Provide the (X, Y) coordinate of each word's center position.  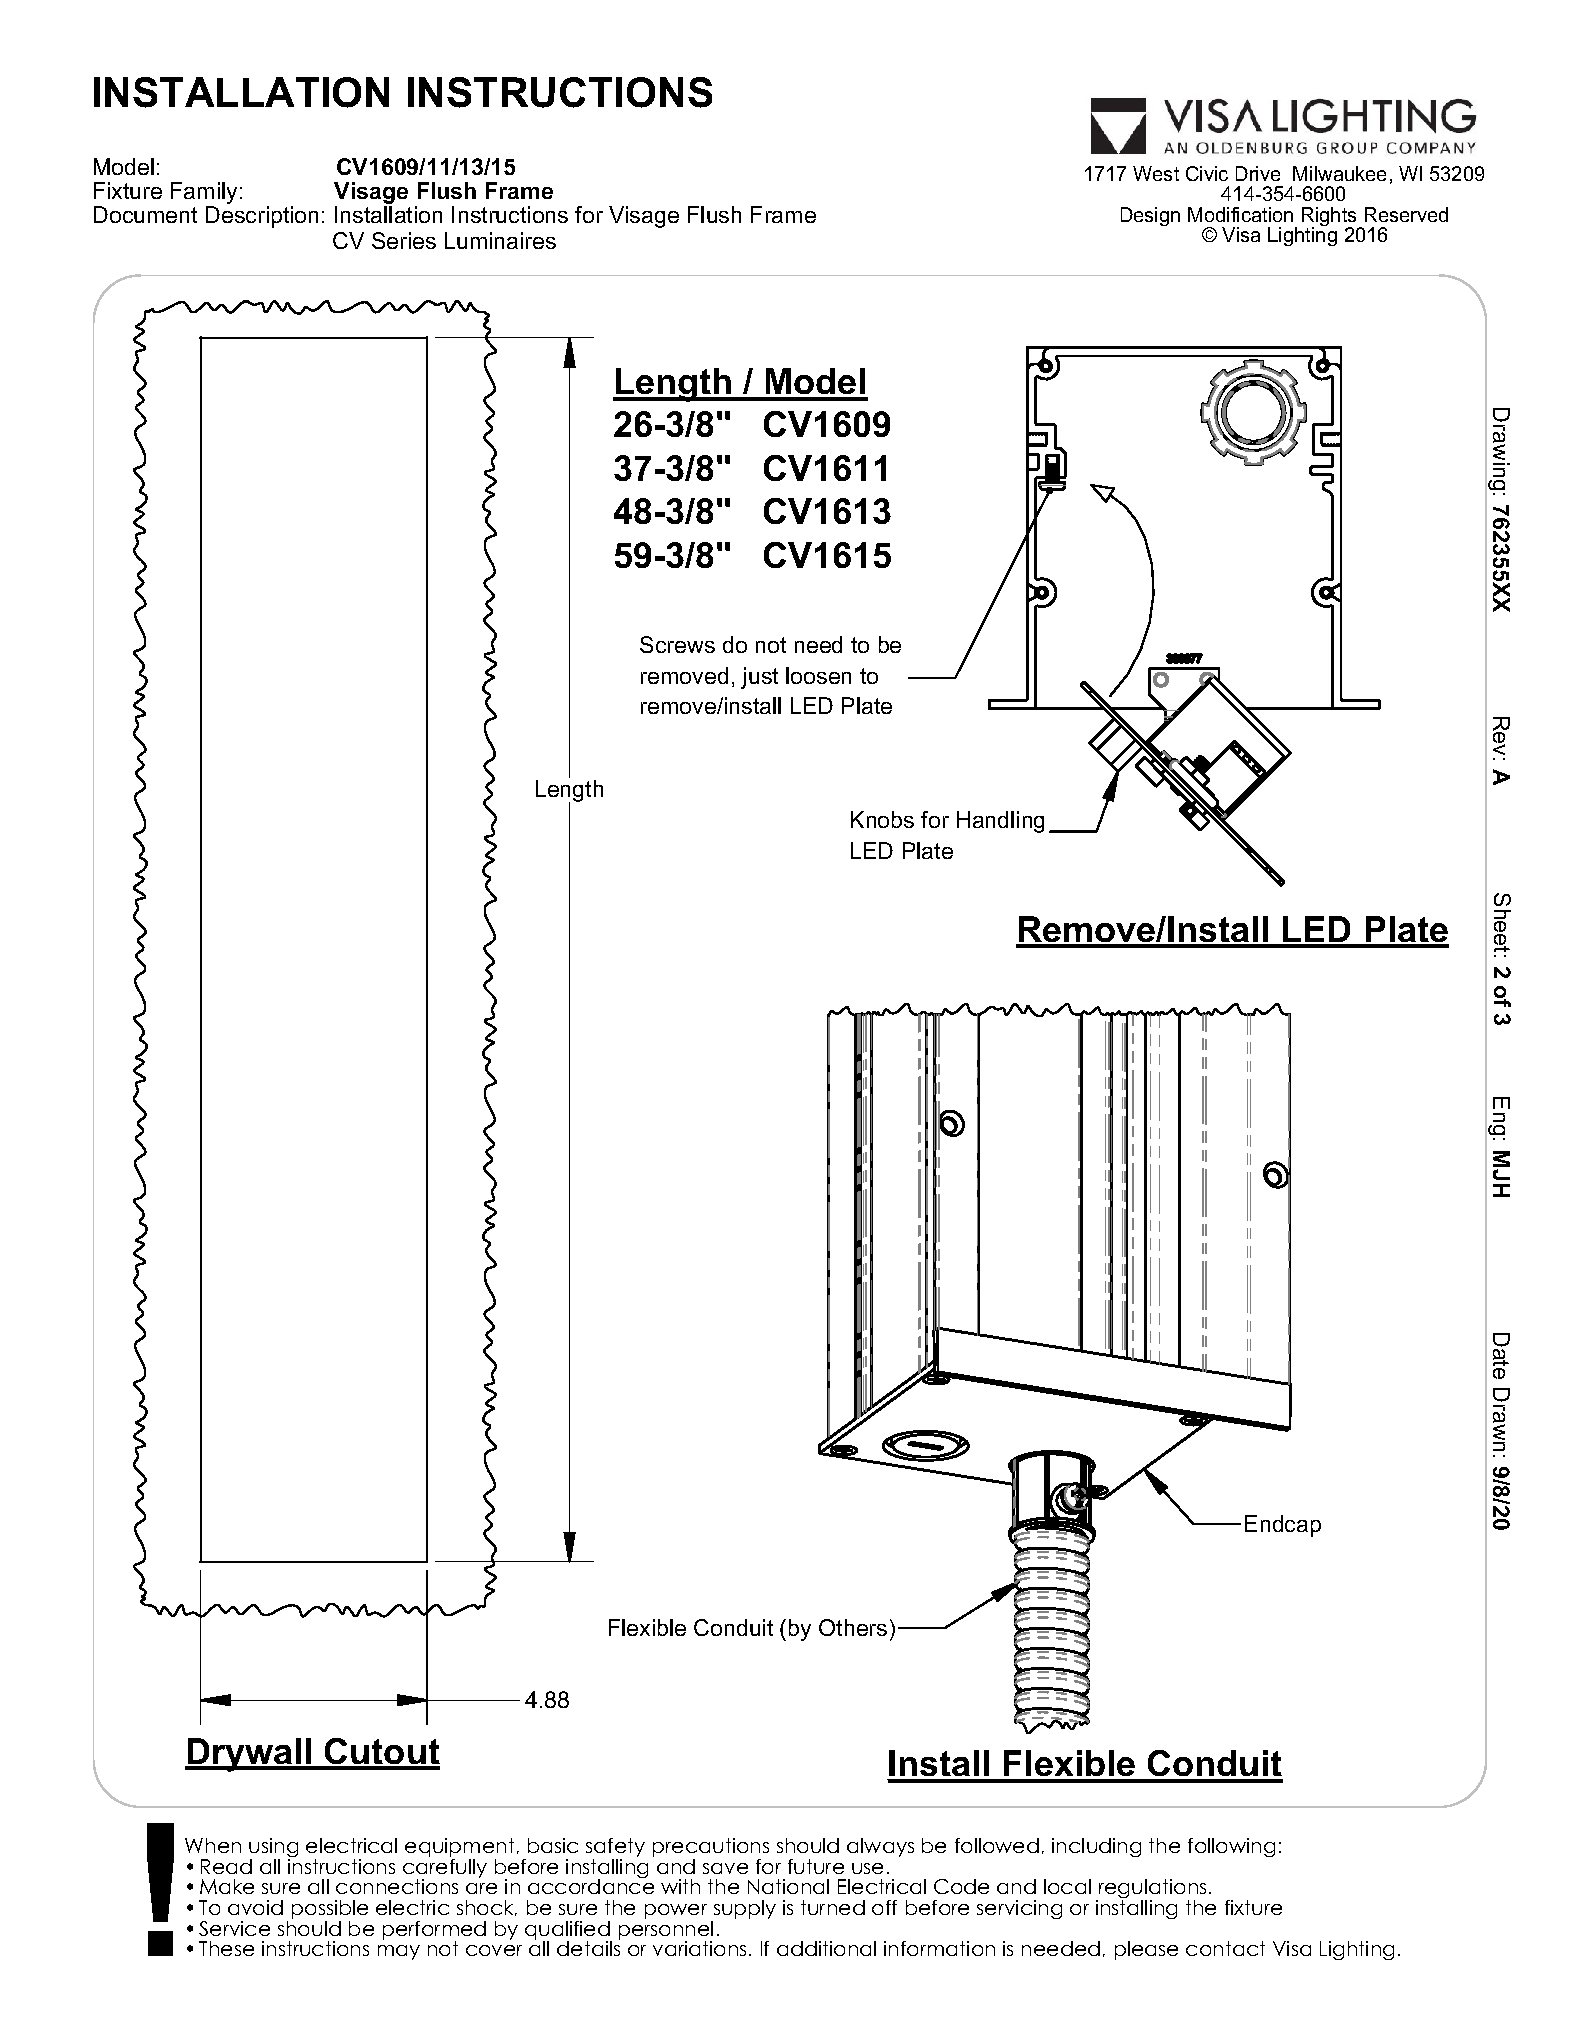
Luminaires (500, 240)
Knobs (882, 819)
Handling (1000, 822)
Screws (677, 644)
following (1231, 1847)
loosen (818, 675)
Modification (1240, 214)
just (759, 678)
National (788, 1886)
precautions (711, 1849)
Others (853, 1627)
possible (330, 1911)
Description (262, 217)
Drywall (250, 1755)
